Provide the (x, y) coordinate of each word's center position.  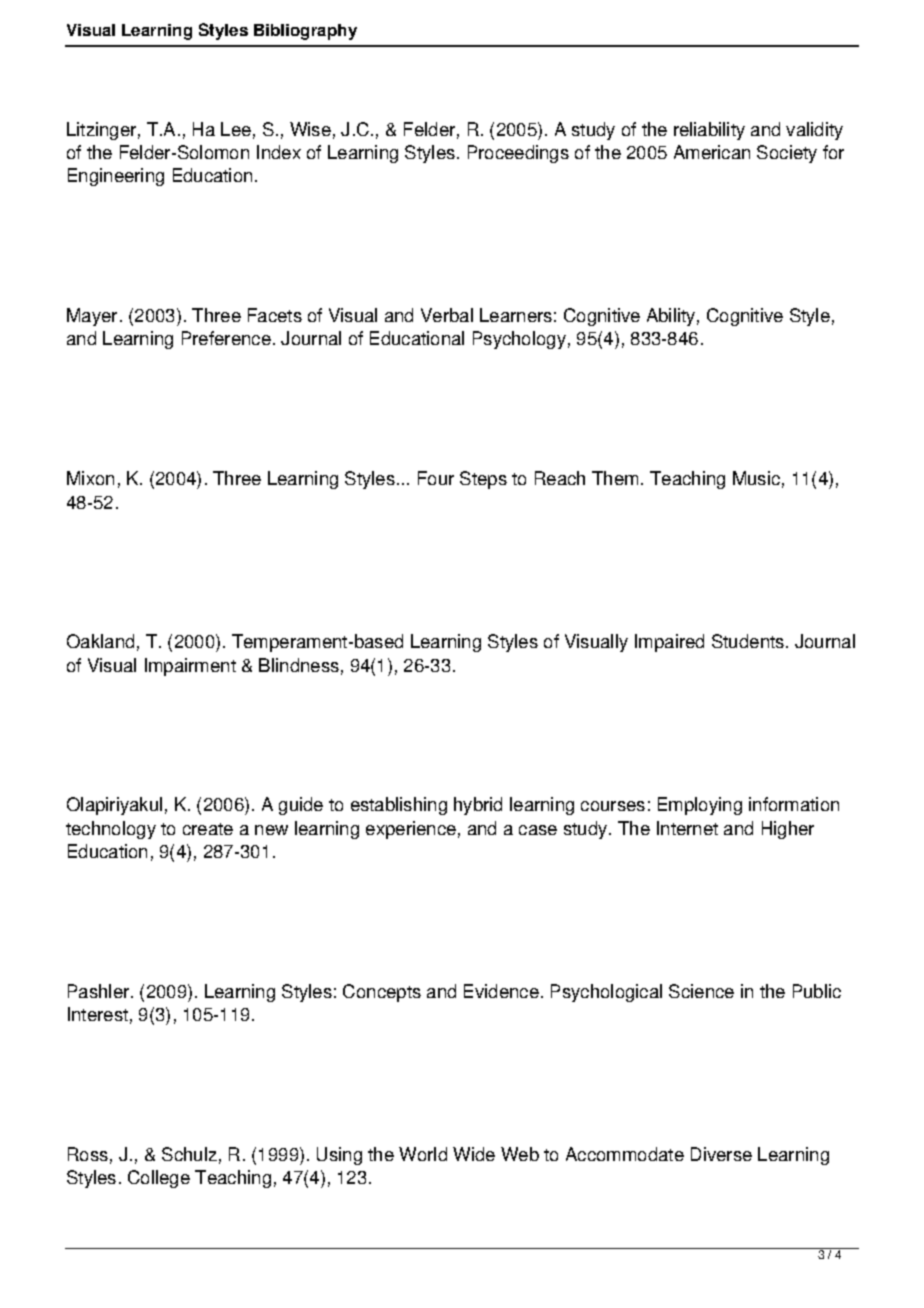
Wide (474, 1154)
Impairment (190, 667)
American (712, 152)
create (208, 829)
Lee (236, 129)
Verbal (447, 315)
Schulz (189, 1154)
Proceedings (518, 154)
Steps (483, 480)
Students (749, 641)
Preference (226, 338)
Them (615, 478)
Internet (687, 828)
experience (411, 830)
